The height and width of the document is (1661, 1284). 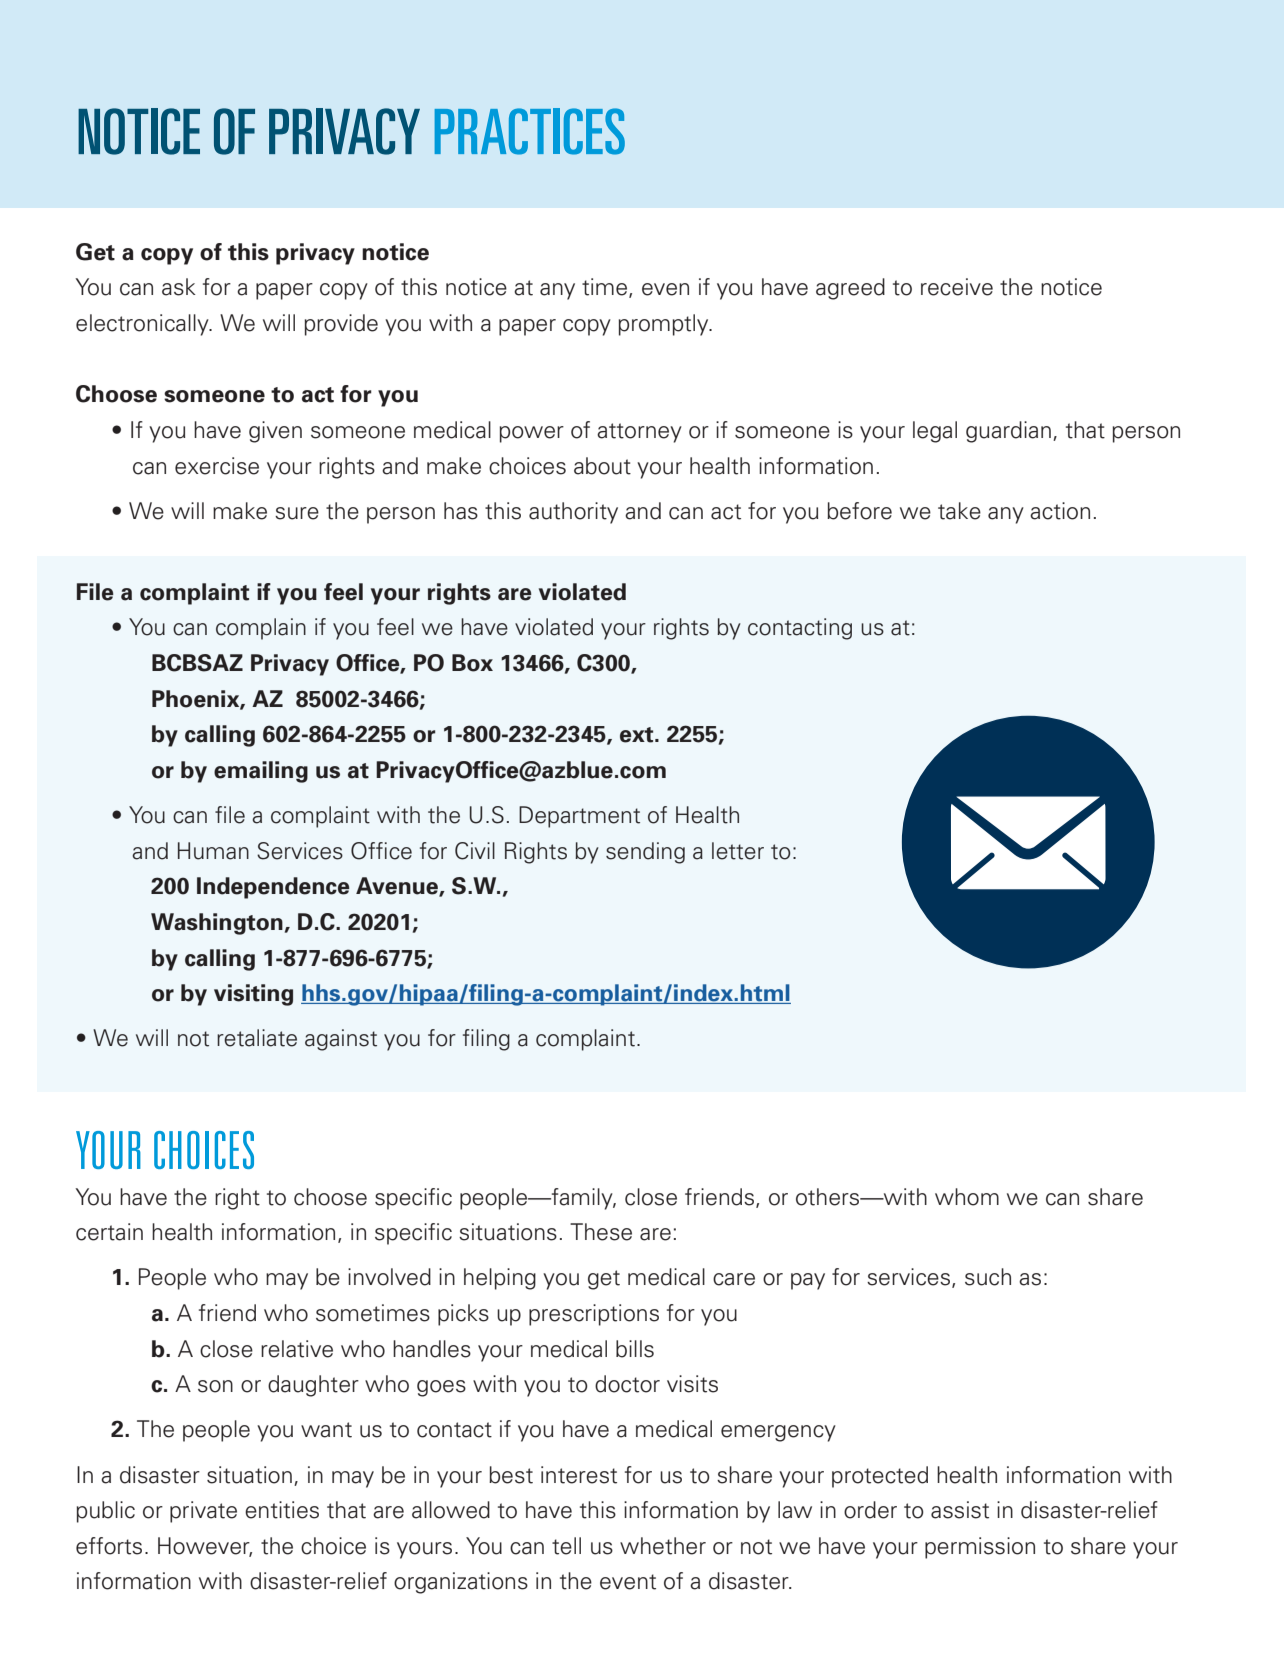 I want to click on However, so click(x=205, y=1547).
